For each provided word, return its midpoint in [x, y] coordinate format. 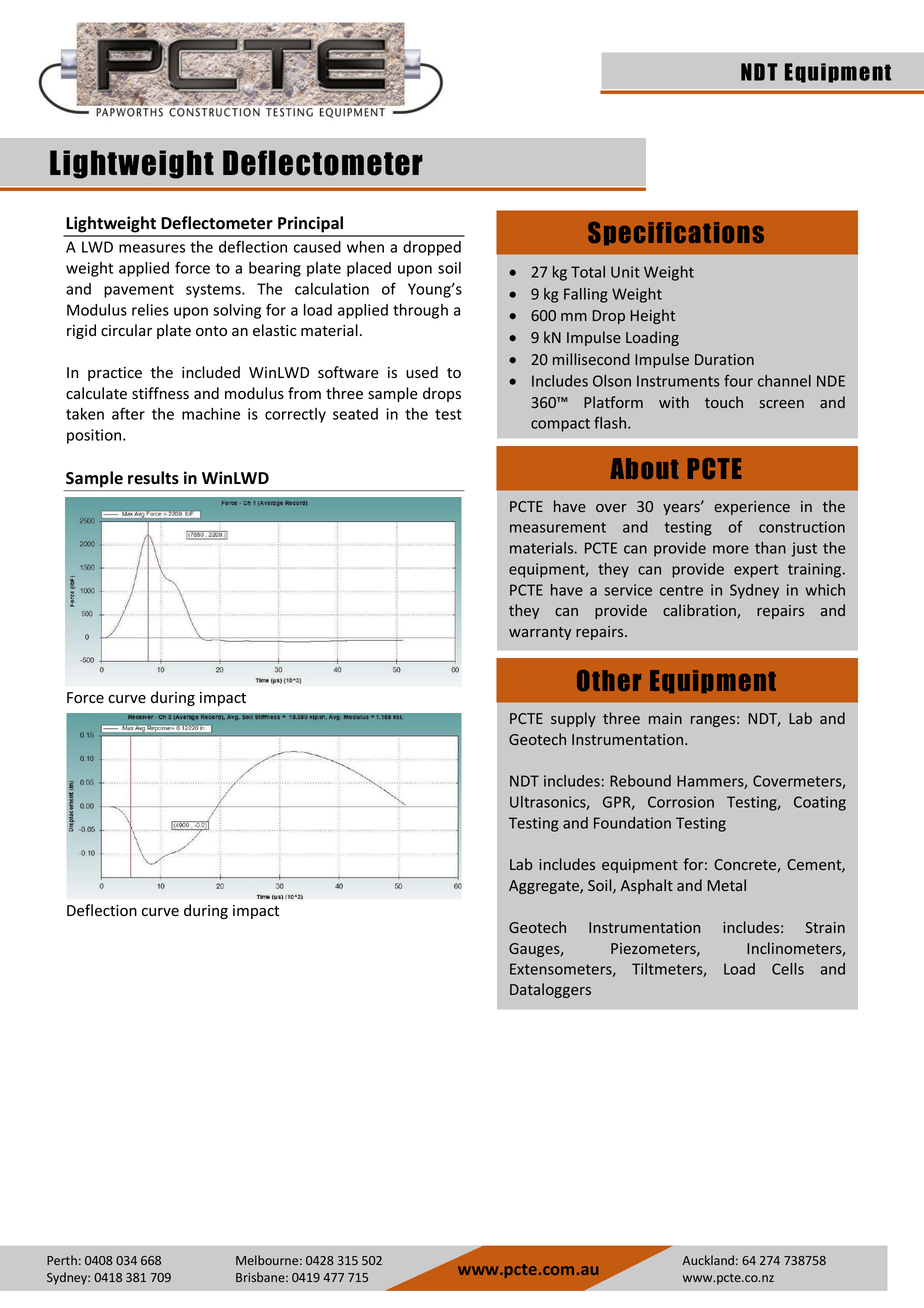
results [153, 478]
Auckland [708, 1260]
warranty [540, 633]
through [420, 311]
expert [756, 571]
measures [152, 248]
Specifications [676, 233]
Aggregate [545, 887]
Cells [788, 969]
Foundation [632, 823]
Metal [726, 885]
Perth [62, 1260]
